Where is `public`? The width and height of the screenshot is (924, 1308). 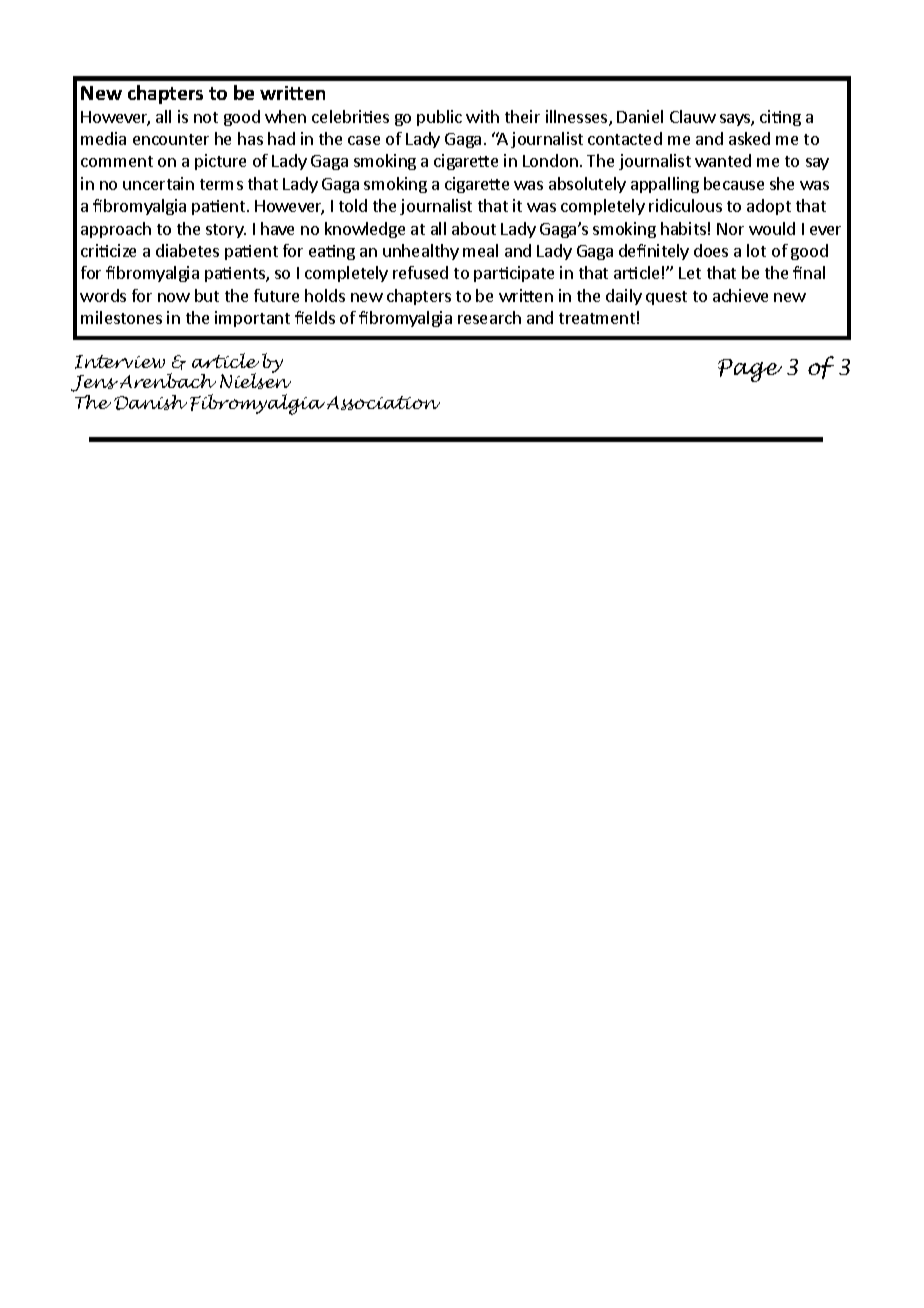
public is located at coordinates (439, 118).
